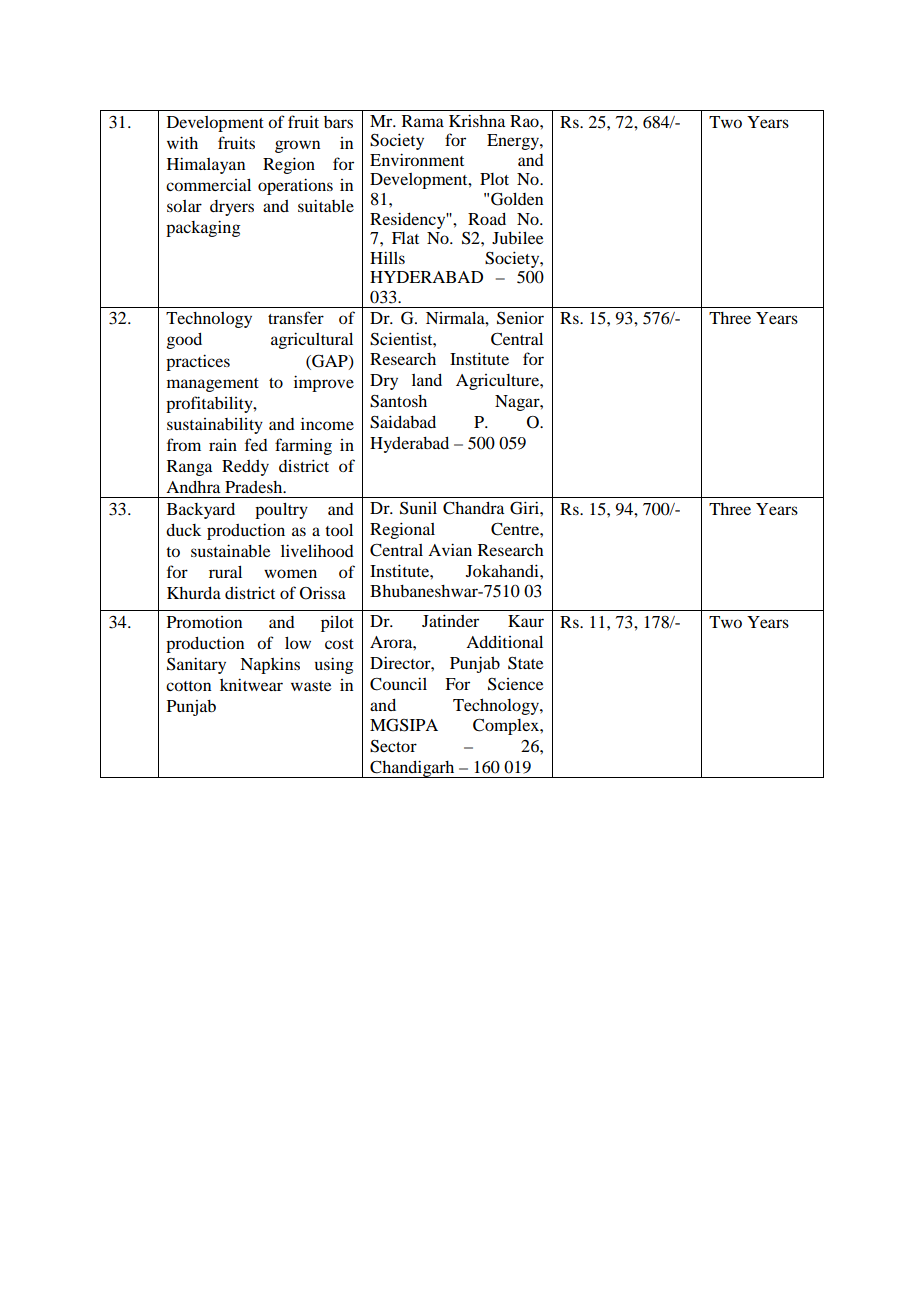  Describe the element at coordinates (198, 362) in the document. I see `practices` at that location.
